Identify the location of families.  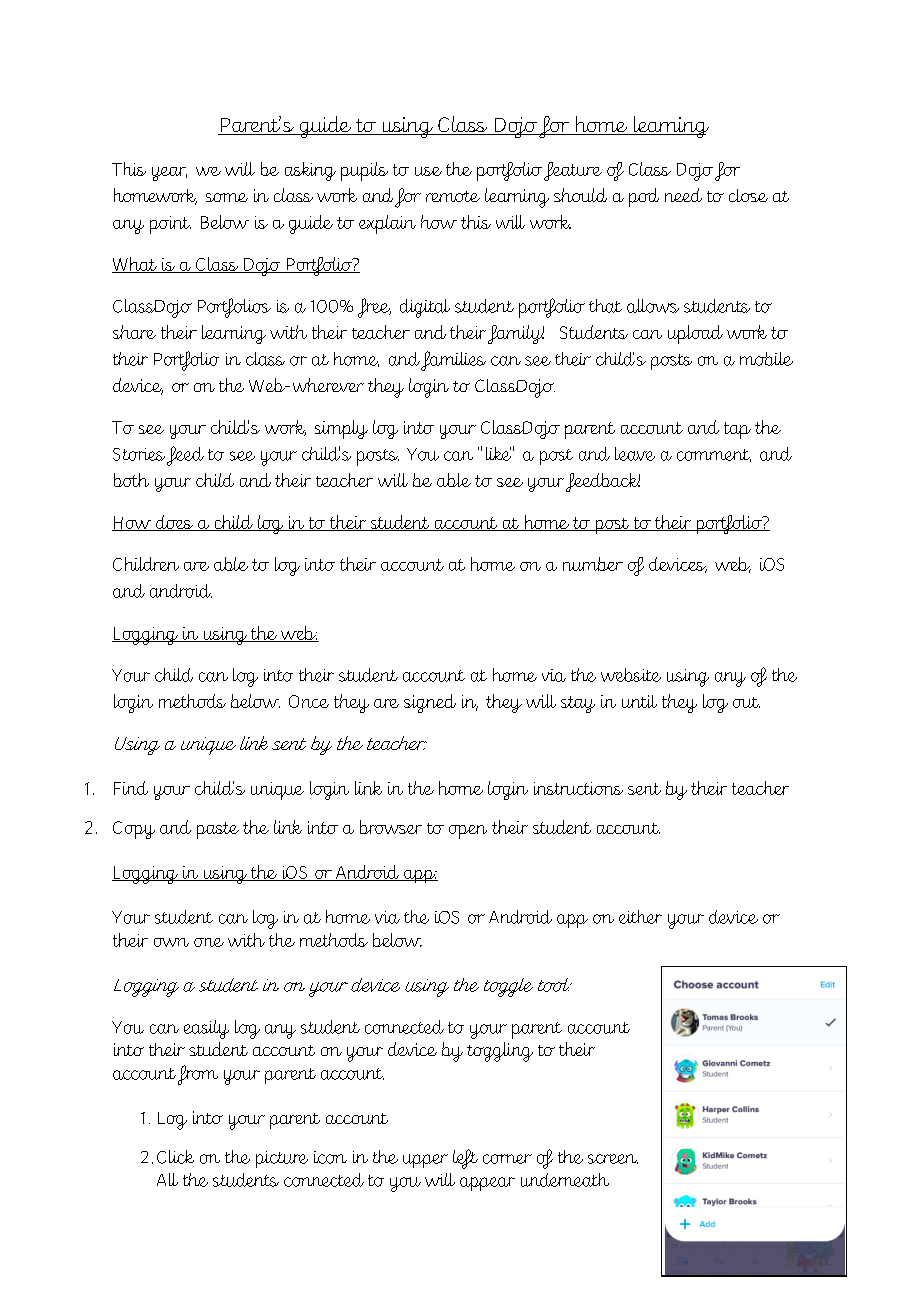
(453, 361).
